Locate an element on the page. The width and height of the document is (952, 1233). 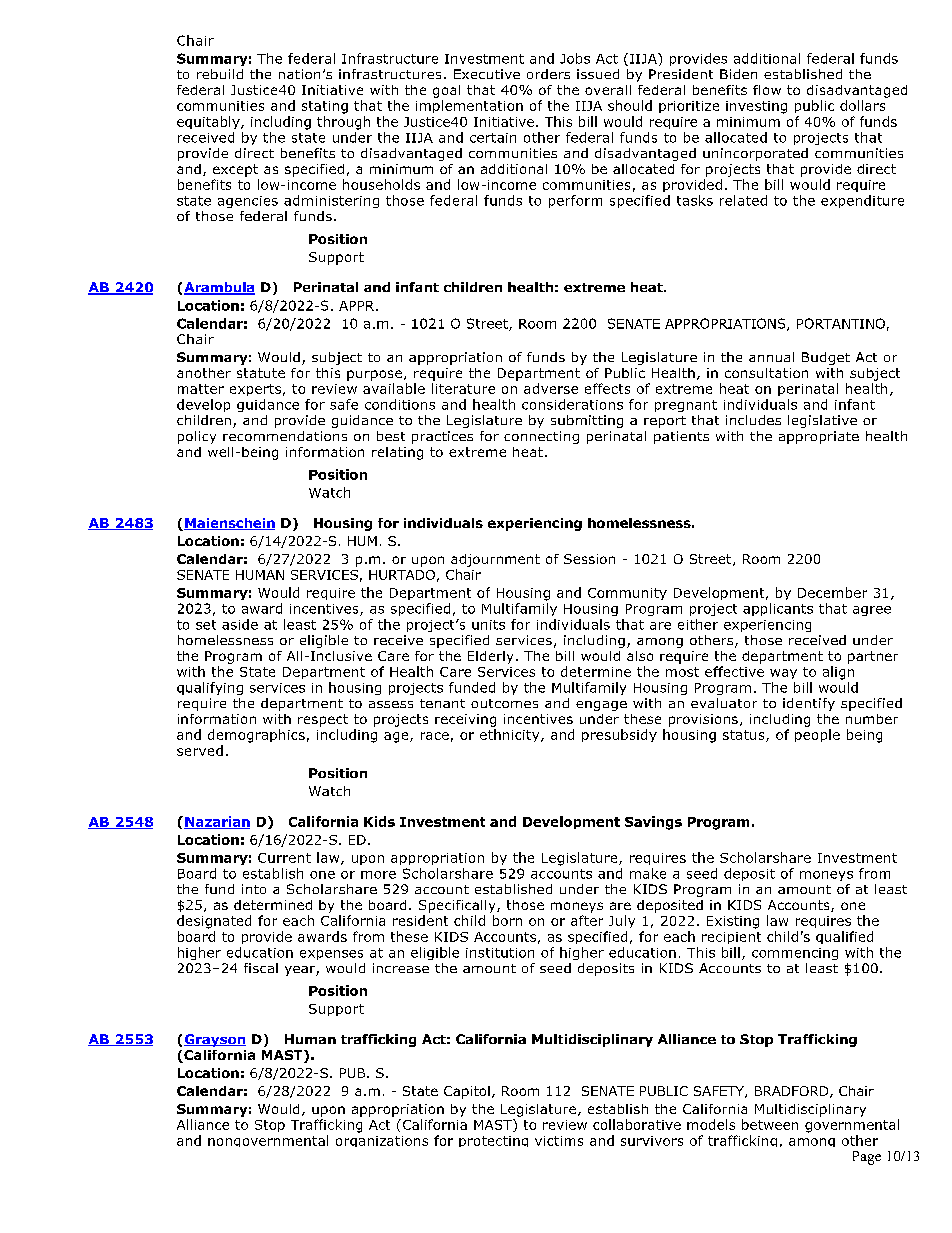
between is located at coordinates (770, 1124).
